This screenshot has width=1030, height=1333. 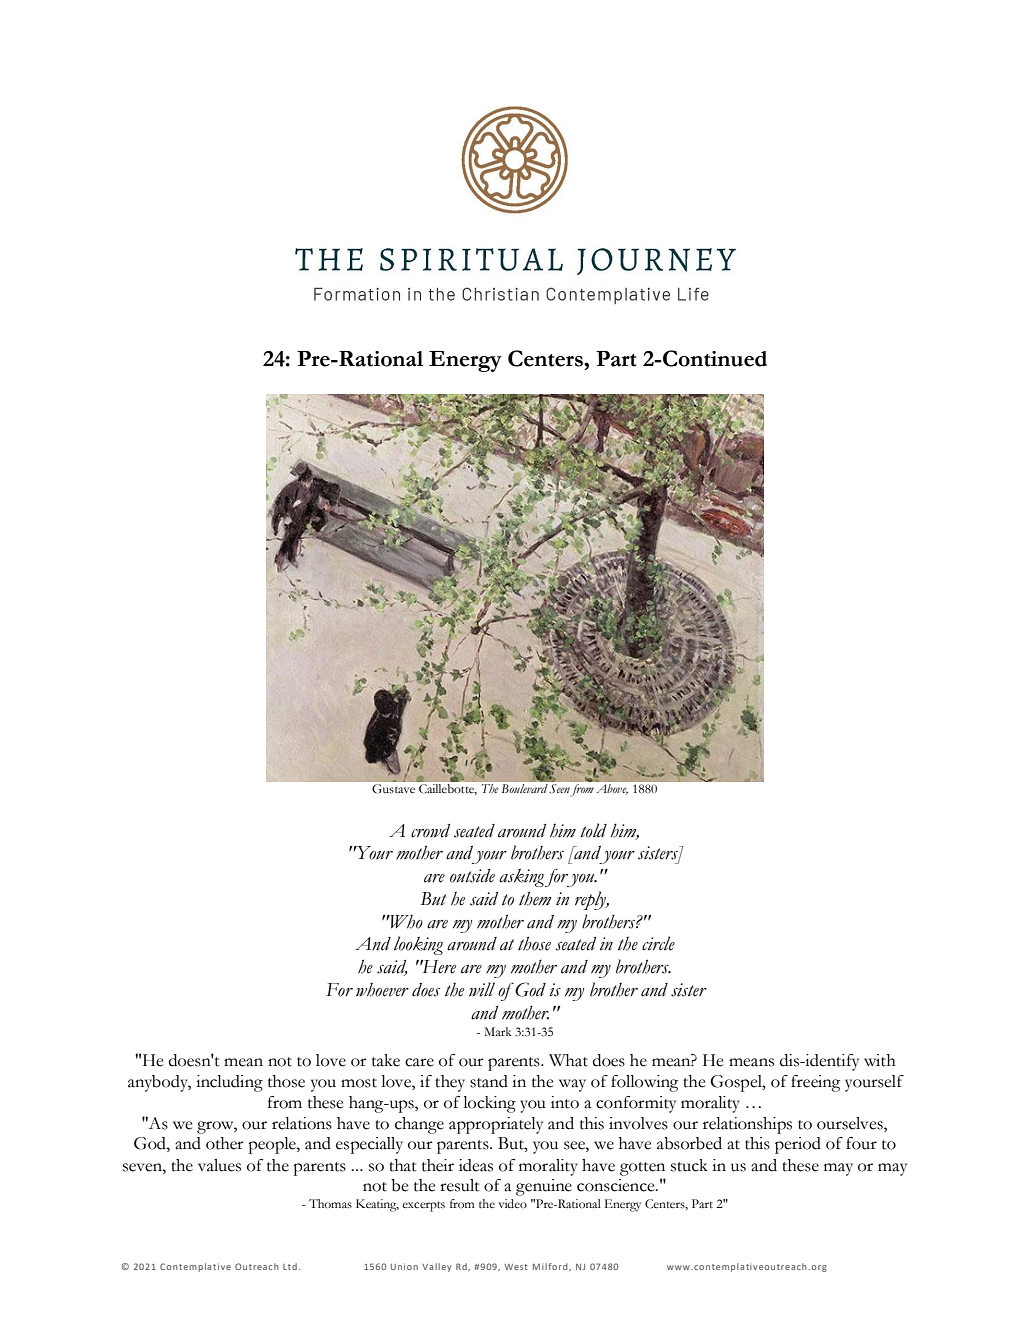 I want to click on freeing, so click(x=815, y=1083).
